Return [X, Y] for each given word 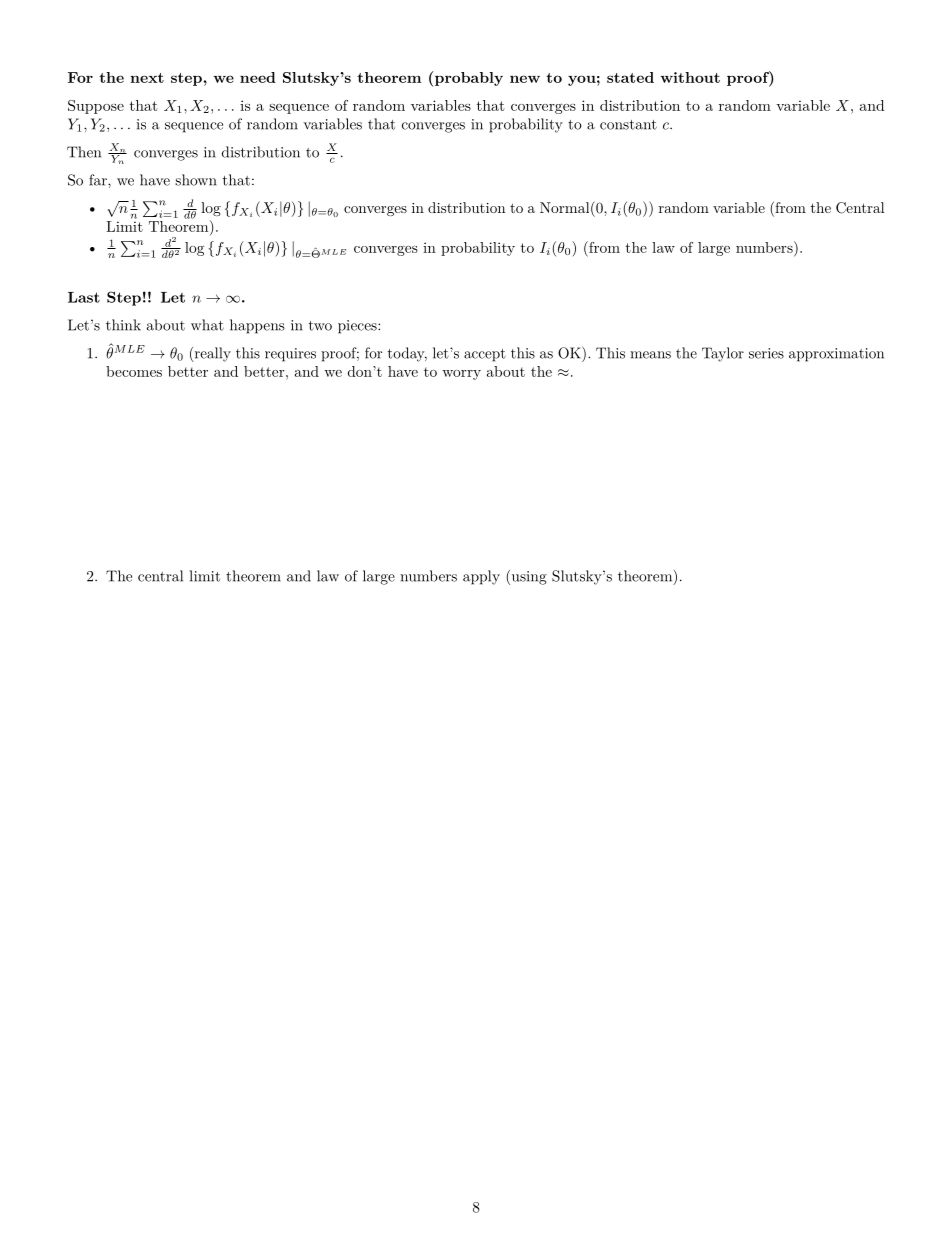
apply [481, 577]
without [690, 77]
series [766, 353]
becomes [134, 371]
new [525, 79]
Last [84, 297]
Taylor [723, 354]
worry [461, 375]
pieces [358, 327]
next [147, 78]
